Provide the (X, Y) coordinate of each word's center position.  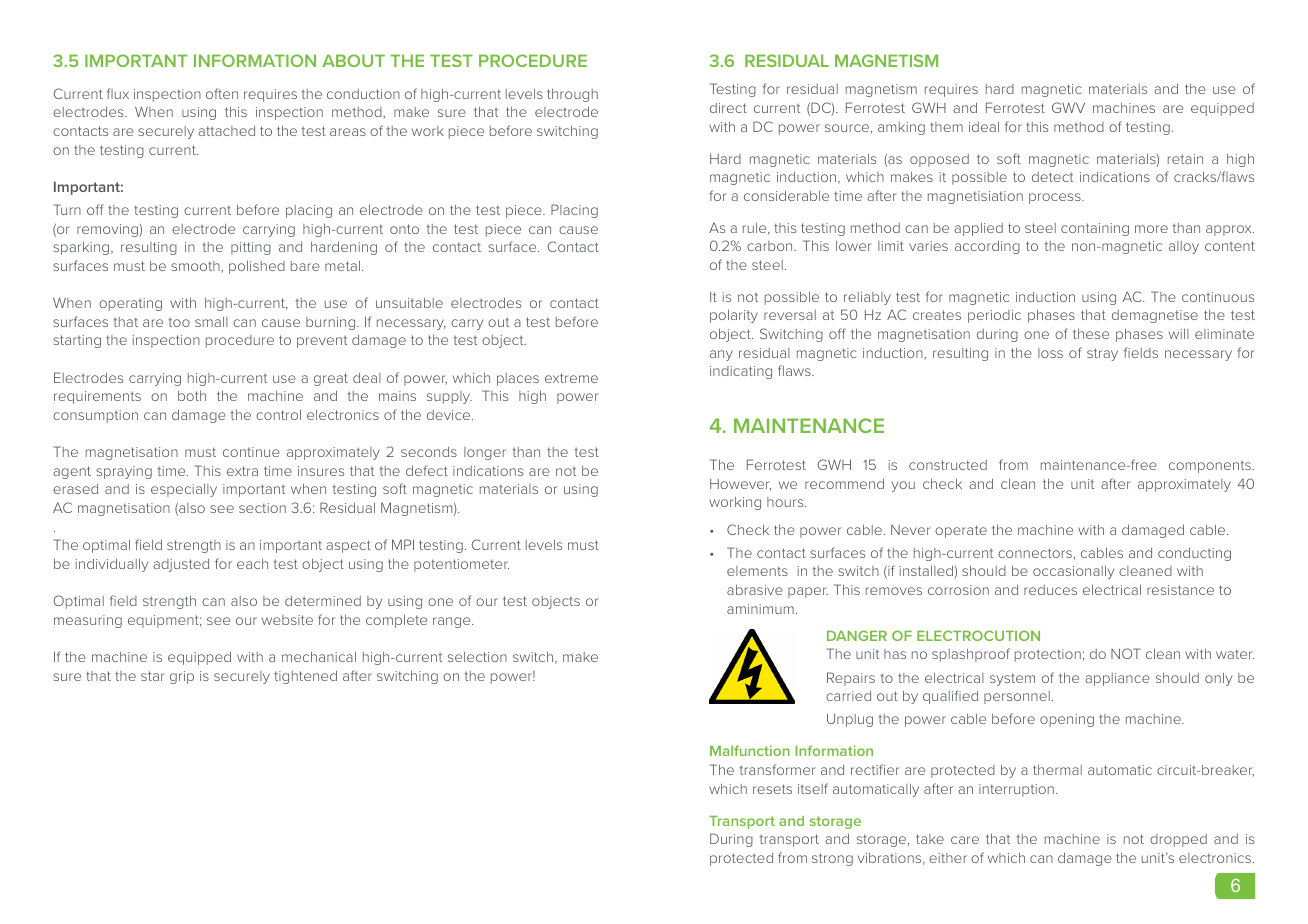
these (1091, 334)
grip (182, 677)
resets (772, 789)
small (211, 322)
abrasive (755, 589)
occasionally (1073, 572)
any (721, 355)
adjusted (181, 565)
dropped (1178, 840)
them (946, 127)
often (222, 93)
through (572, 95)
